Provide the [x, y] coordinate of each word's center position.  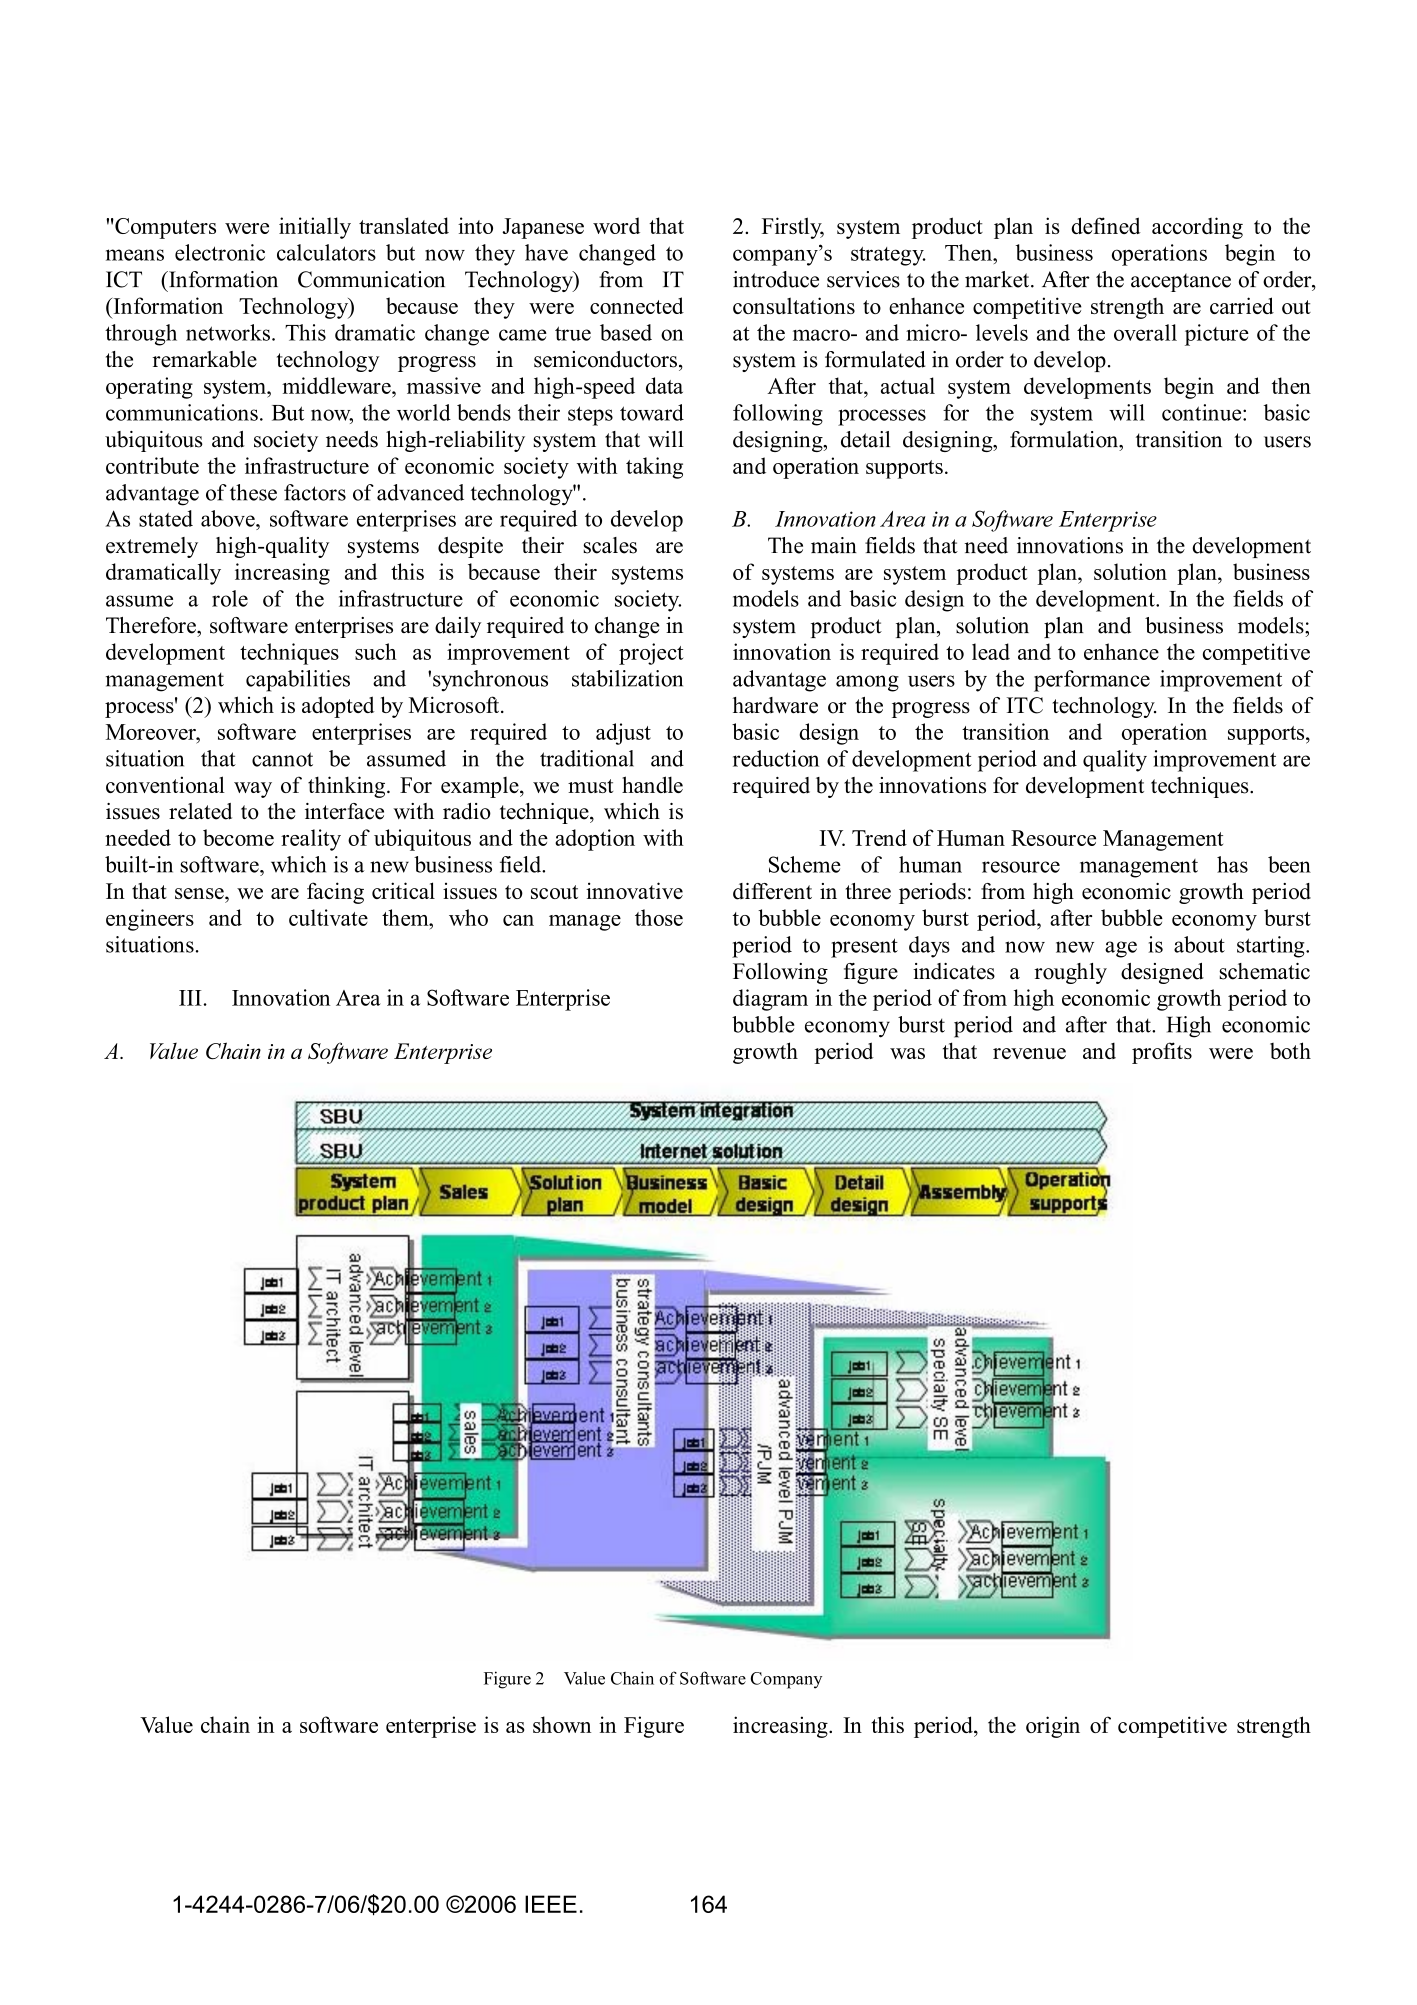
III [190, 998]
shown [562, 1724]
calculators [326, 252]
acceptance [1181, 282]
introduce [776, 279]
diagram [770, 1000]
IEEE [551, 1904]
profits [1162, 1053]
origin [1053, 1727]
